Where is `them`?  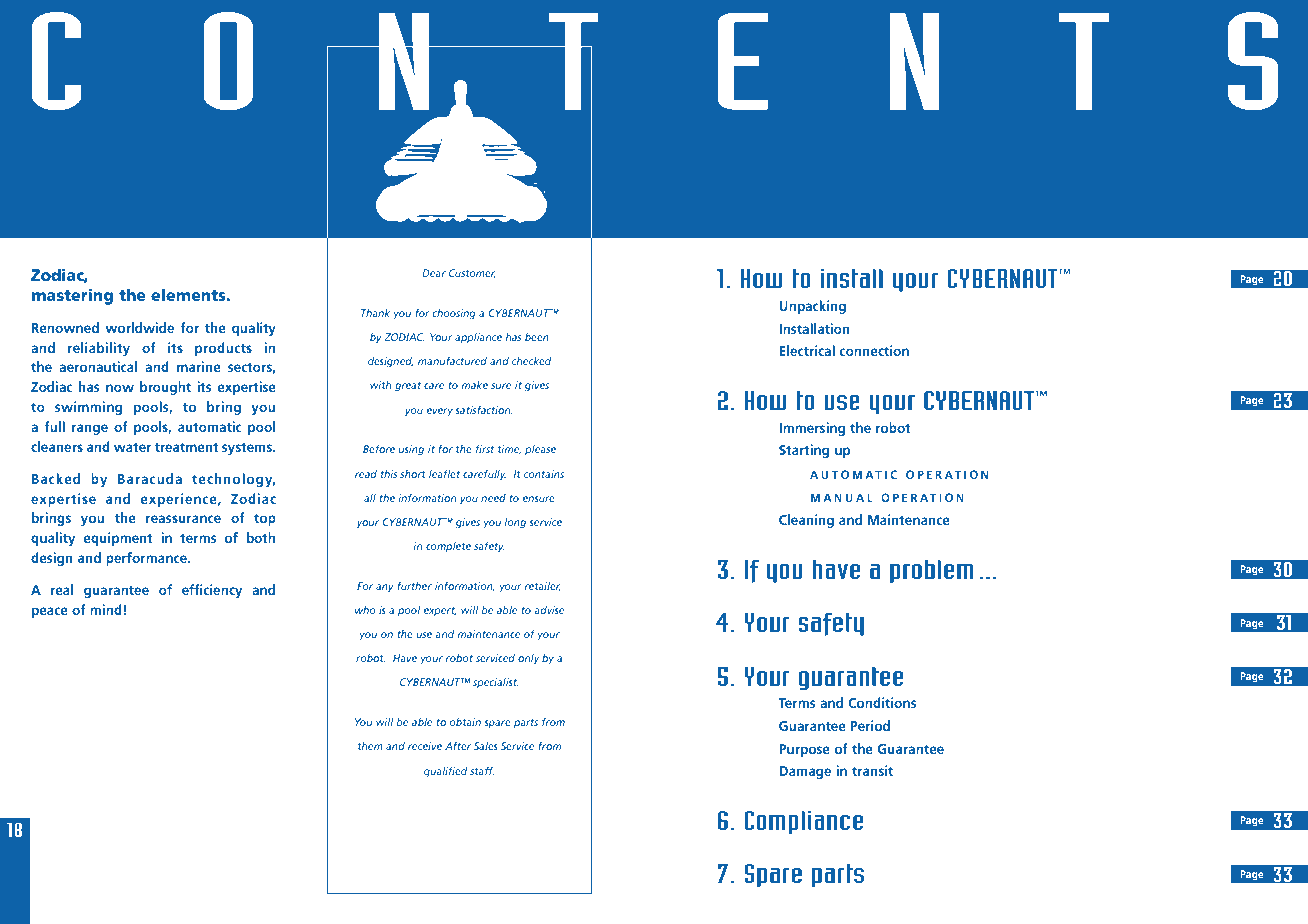
them is located at coordinates (370, 746).
